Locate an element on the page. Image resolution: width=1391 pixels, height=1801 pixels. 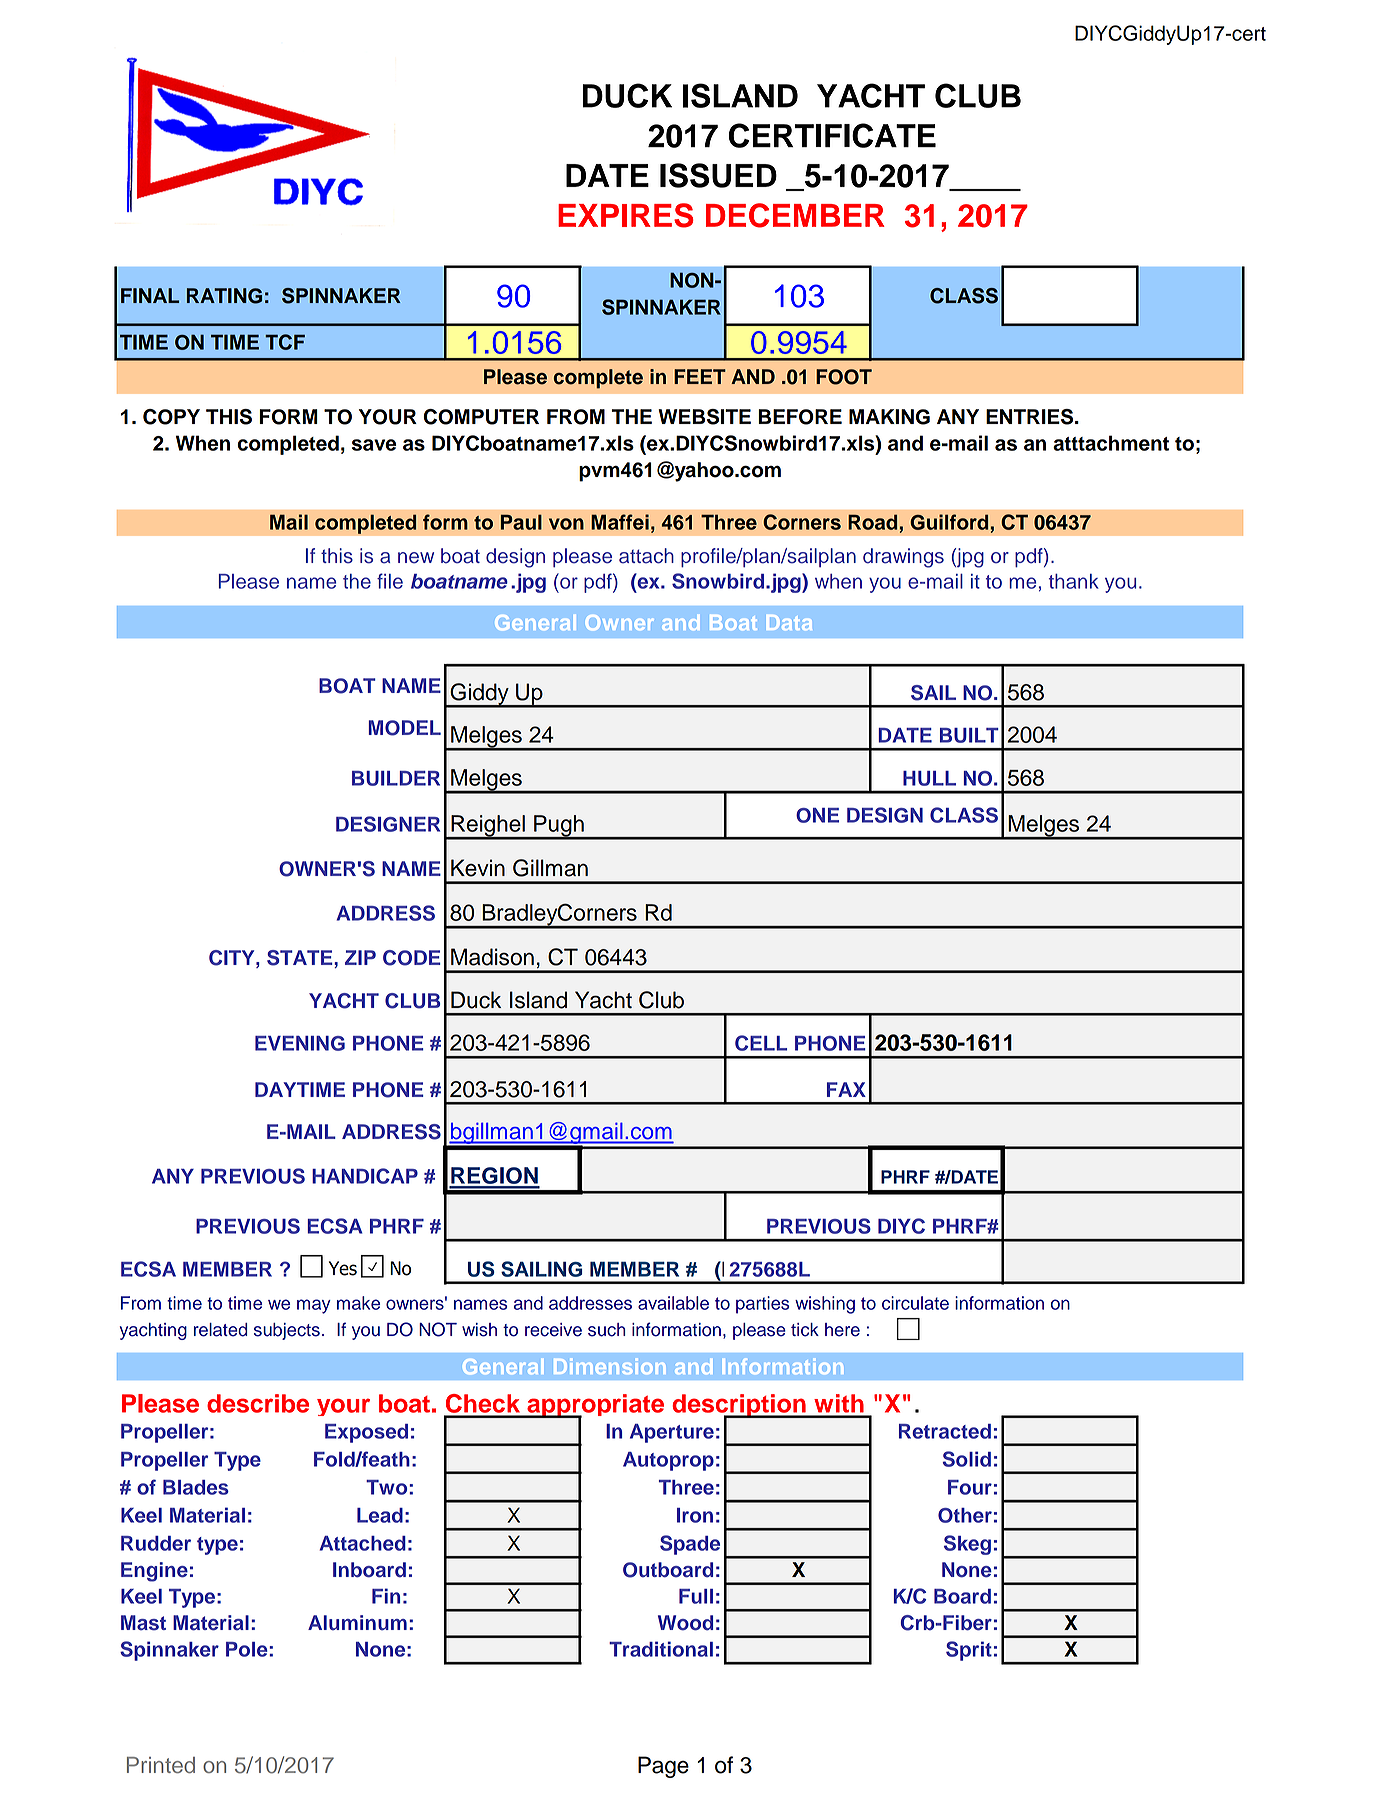
circulate is located at coordinates (915, 1303).
